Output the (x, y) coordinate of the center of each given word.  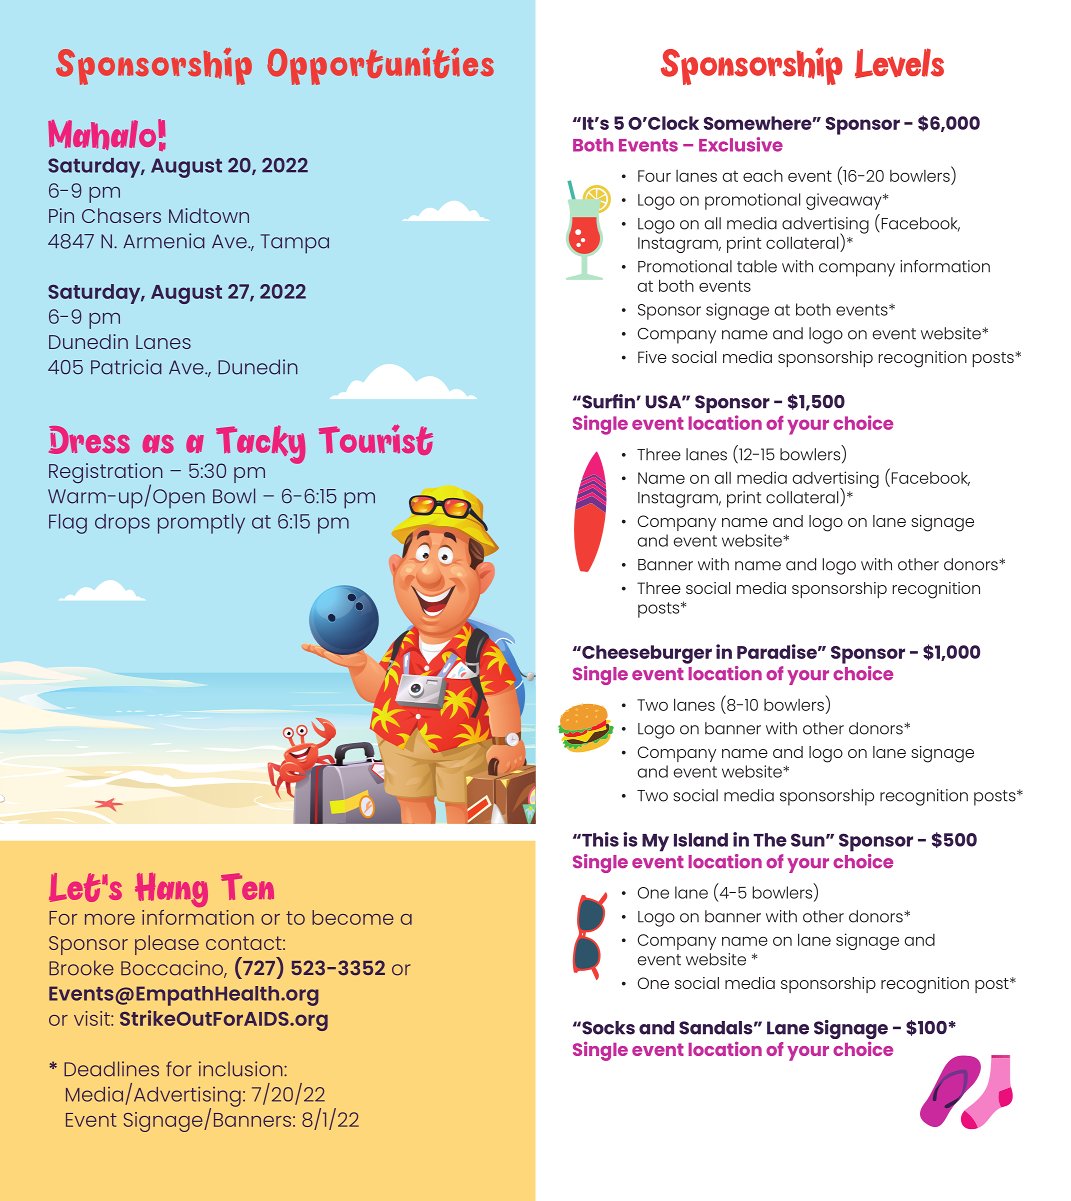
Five (652, 357)
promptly (201, 524)
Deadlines (111, 1069)
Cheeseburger (646, 654)
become (353, 917)
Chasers (121, 215)
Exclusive (741, 144)
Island (701, 840)
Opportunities (380, 66)
